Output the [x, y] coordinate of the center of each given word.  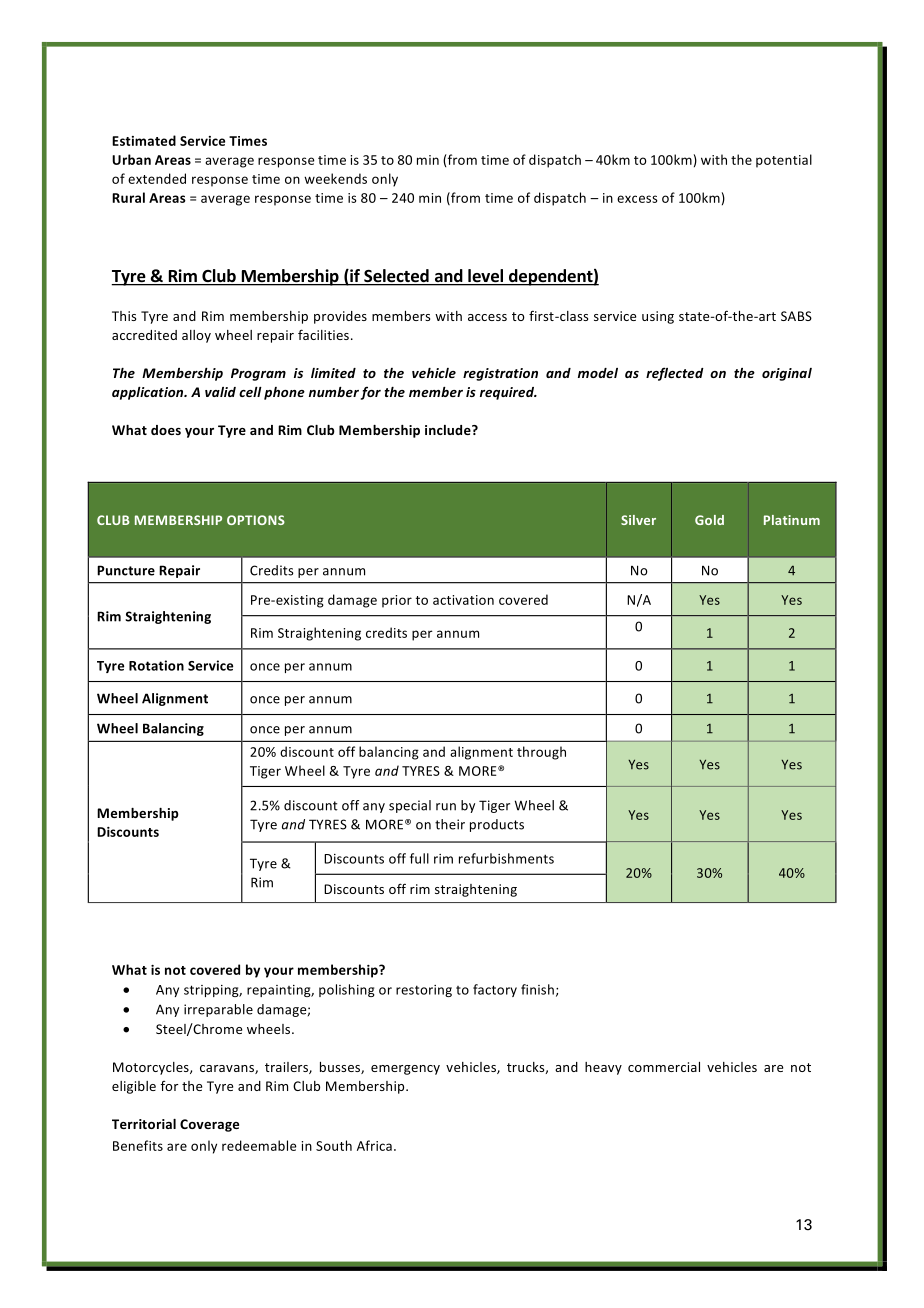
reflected [675, 374]
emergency [405, 1070]
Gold [709, 520]
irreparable [218, 1010]
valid [220, 392]
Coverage [209, 1125]
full [419, 858]
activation [463, 600]
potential [784, 161]
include [449, 430]
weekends [335, 178]
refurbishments [506, 858]
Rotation [156, 665]
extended [157, 178]
